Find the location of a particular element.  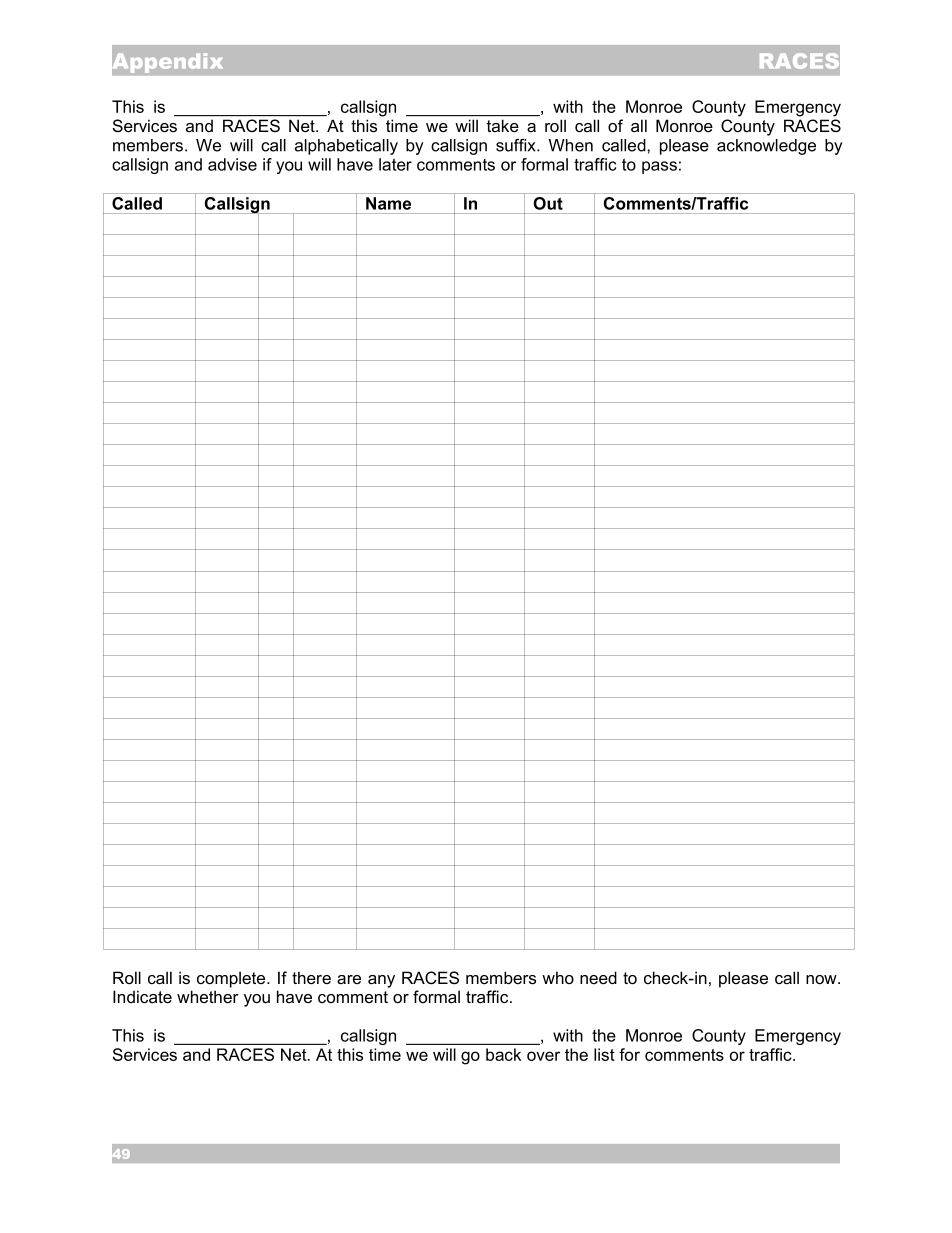

pass is located at coordinates (659, 167).
